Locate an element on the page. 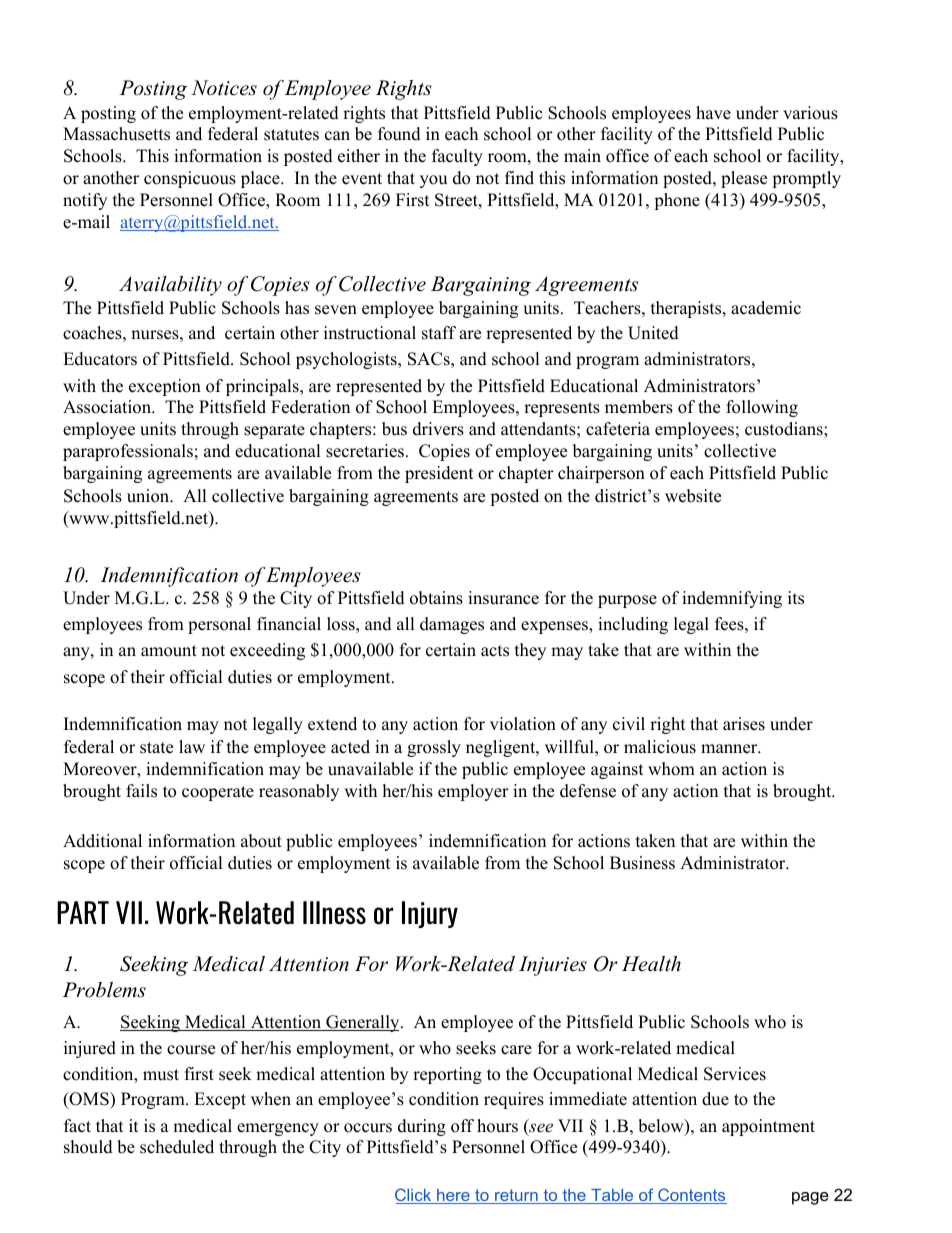  fees is located at coordinates (729, 624).
